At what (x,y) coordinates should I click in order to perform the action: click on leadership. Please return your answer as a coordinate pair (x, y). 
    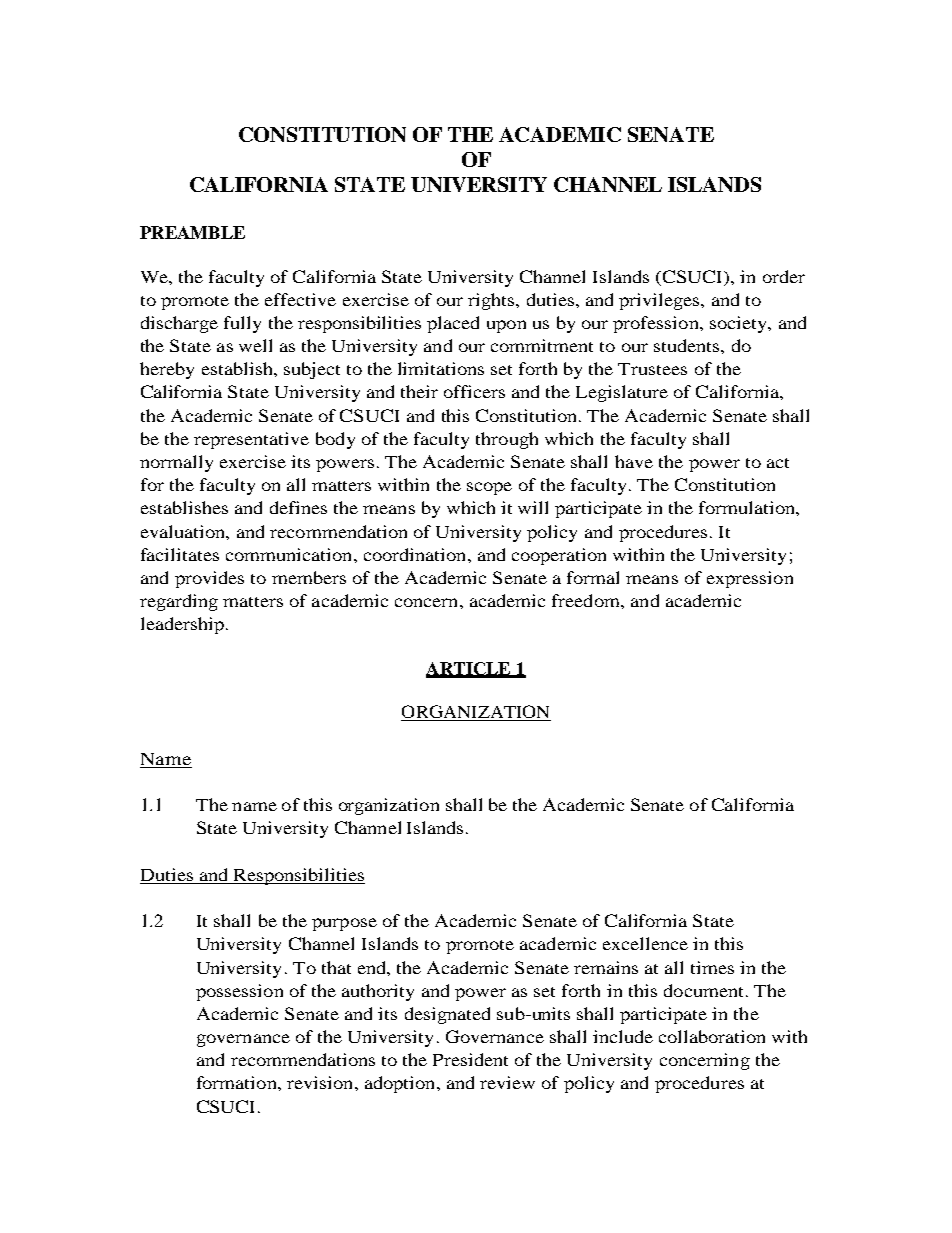
    Looking at the image, I should click on (182, 625).
